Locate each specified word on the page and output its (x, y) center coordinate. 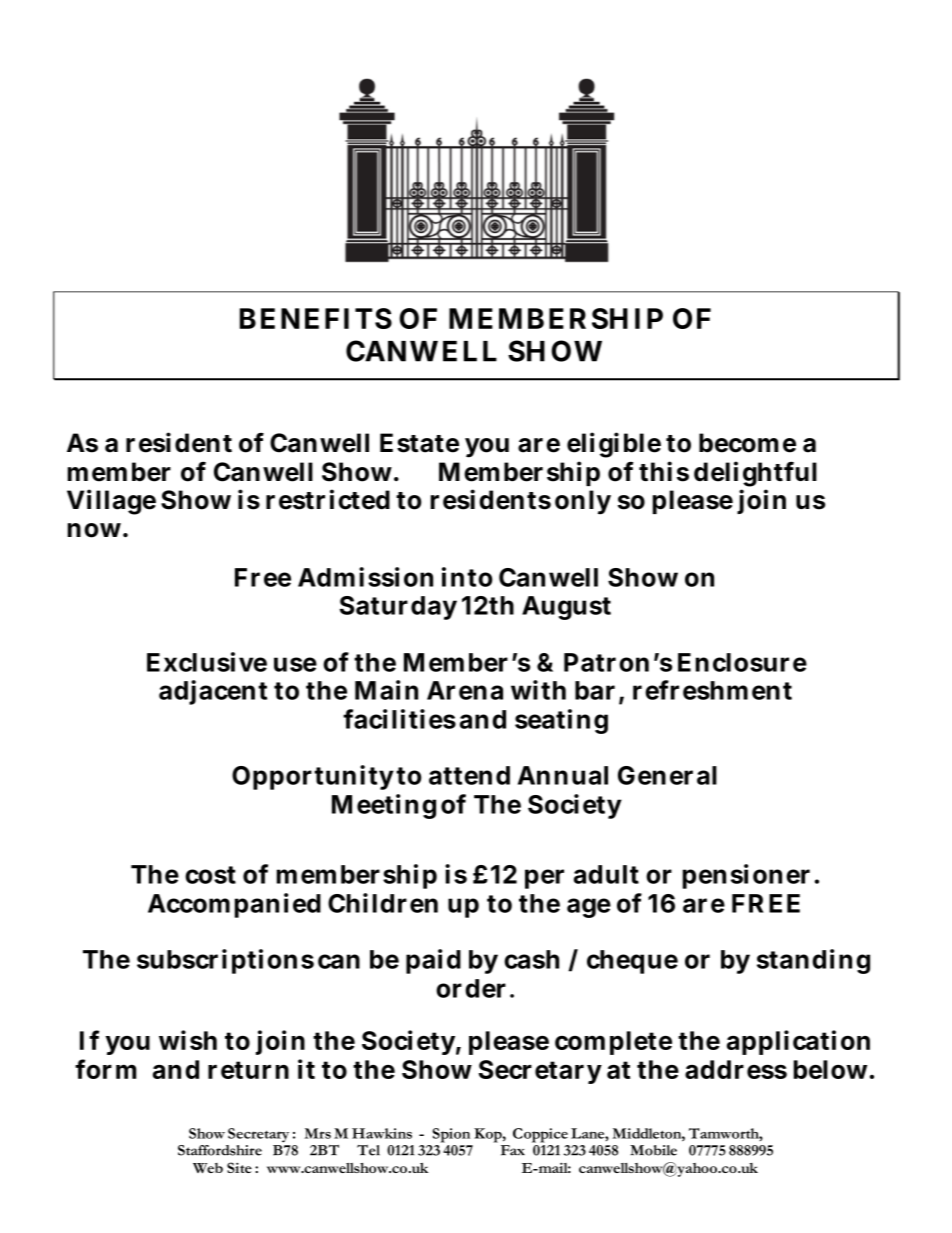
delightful (755, 475)
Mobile (653, 1150)
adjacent (213, 692)
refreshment (712, 690)
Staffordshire (220, 1150)
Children (383, 903)
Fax (513, 1150)
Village (111, 502)
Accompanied (234, 905)
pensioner (746, 876)
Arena (465, 690)
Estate (419, 443)
